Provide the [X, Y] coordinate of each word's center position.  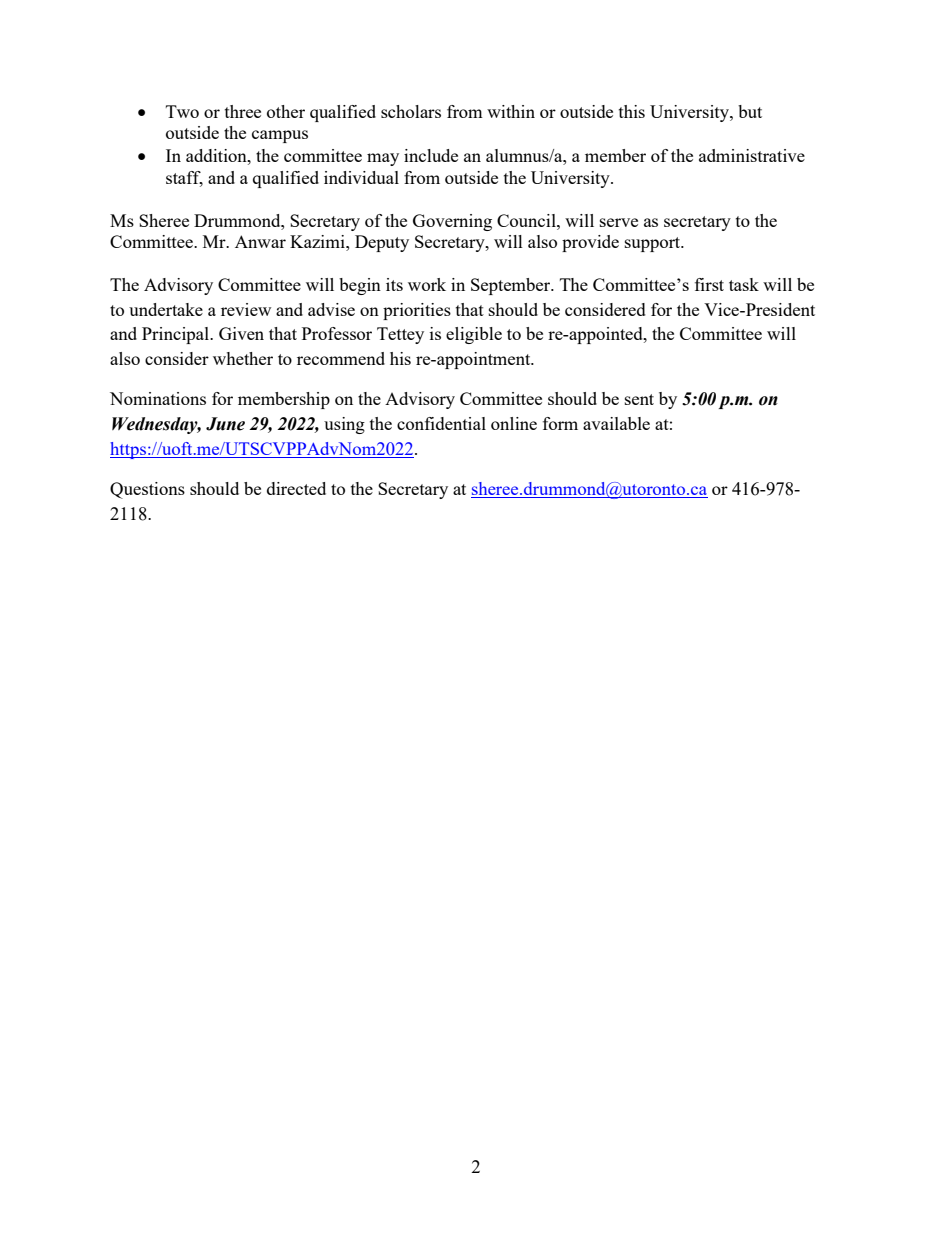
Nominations [158, 398]
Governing [452, 222]
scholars [411, 111]
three [243, 111]
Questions [147, 490]
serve [619, 222]
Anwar [260, 241]
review [246, 309]
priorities [417, 311]
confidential [441, 423]
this [632, 111]
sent [639, 399]
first [709, 284]
